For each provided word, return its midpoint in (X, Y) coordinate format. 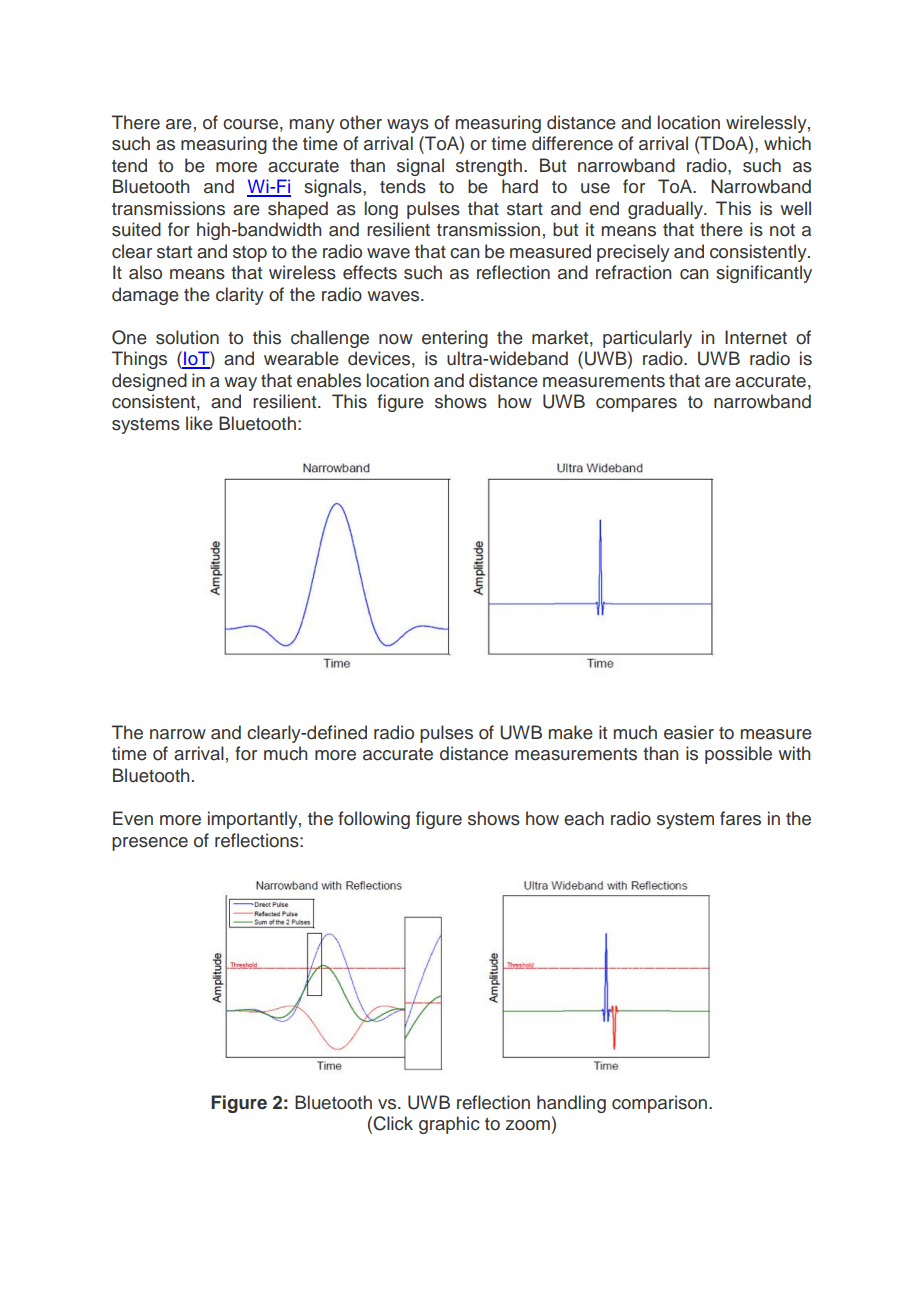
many (312, 126)
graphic (449, 1125)
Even (133, 818)
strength (489, 167)
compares (636, 405)
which (787, 143)
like (199, 423)
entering (455, 339)
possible (738, 755)
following (374, 820)
